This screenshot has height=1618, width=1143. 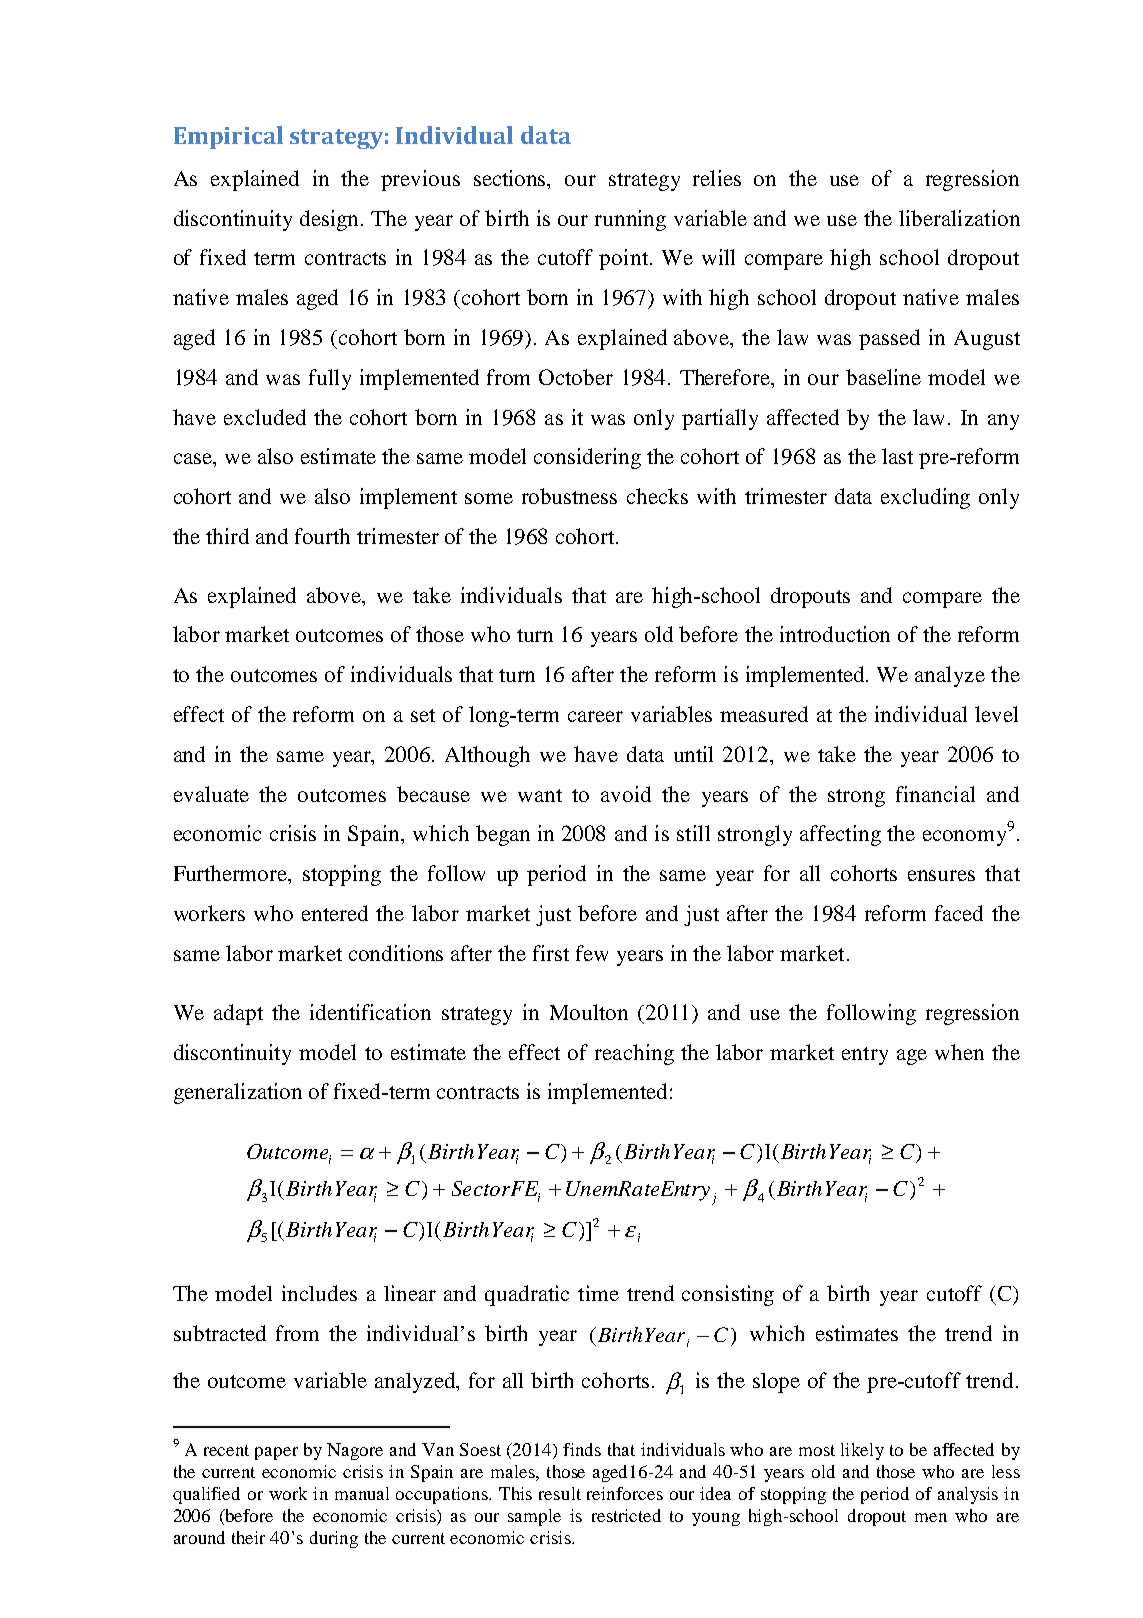 What do you see at coordinates (959, 218) in the screenshot?
I see `liberalization` at bounding box center [959, 218].
